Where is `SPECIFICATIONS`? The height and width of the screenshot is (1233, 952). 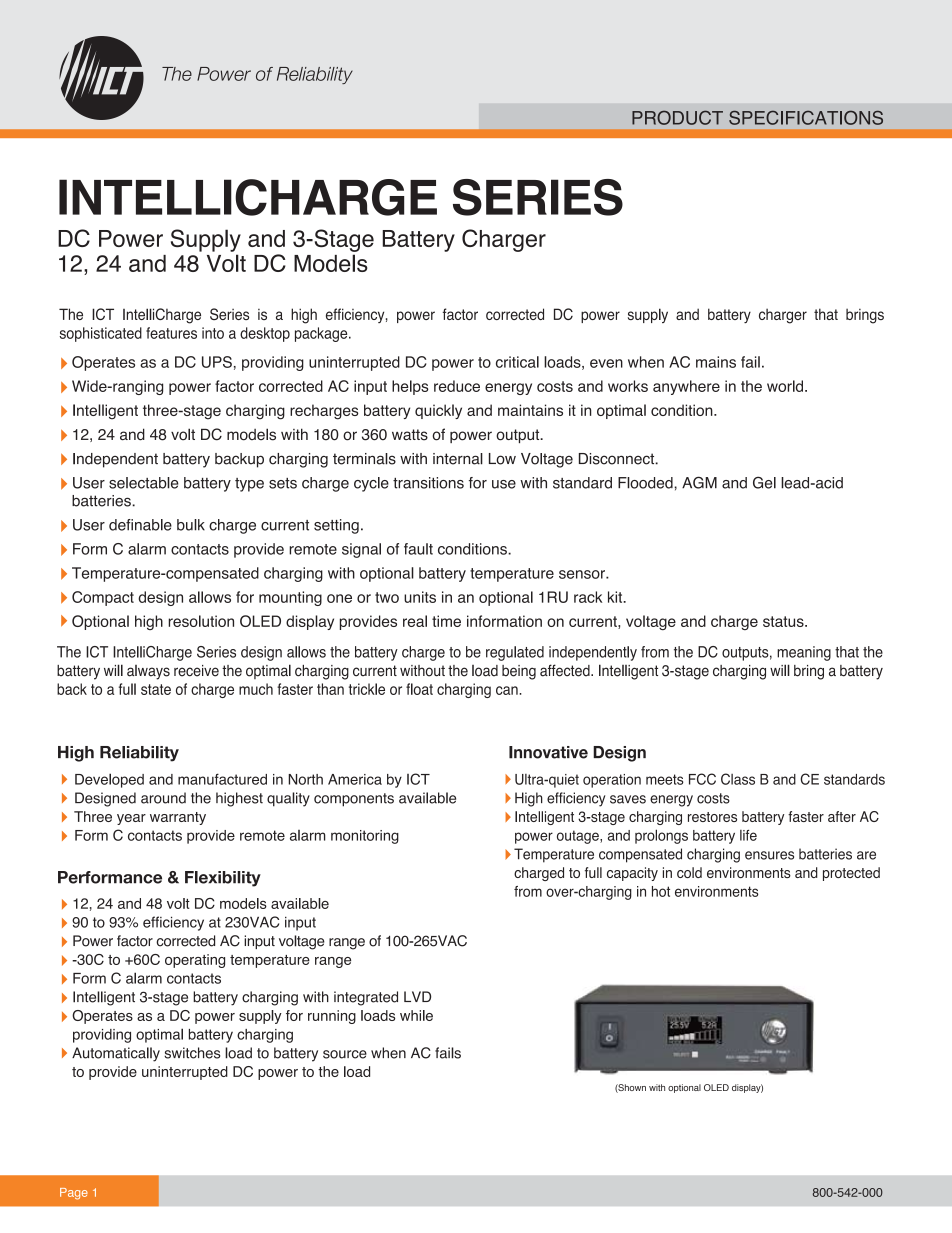 SPECIFICATIONS is located at coordinates (806, 117).
